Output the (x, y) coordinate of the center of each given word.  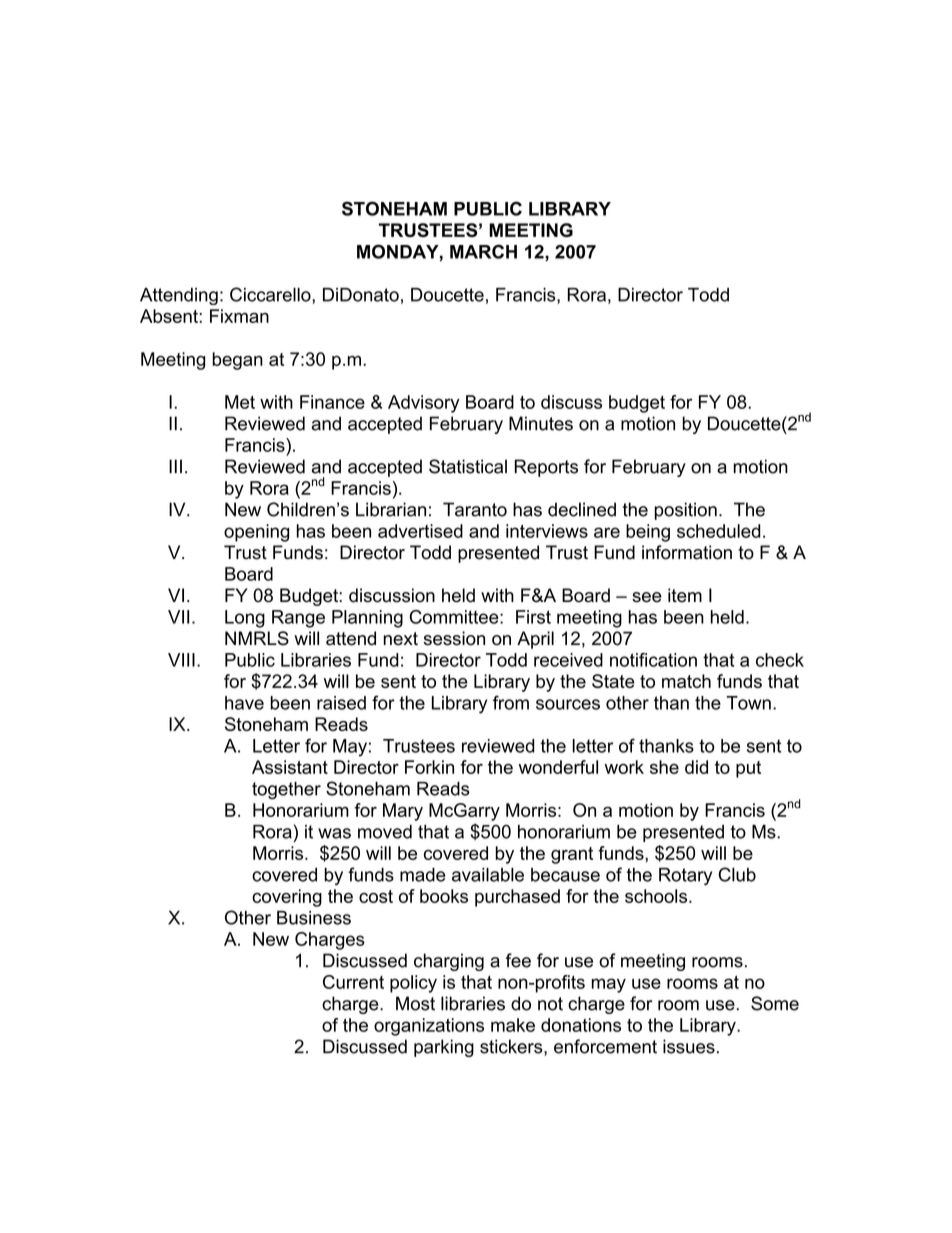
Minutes (541, 423)
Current (353, 982)
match (686, 681)
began (237, 361)
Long (245, 619)
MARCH (483, 251)
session (454, 638)
